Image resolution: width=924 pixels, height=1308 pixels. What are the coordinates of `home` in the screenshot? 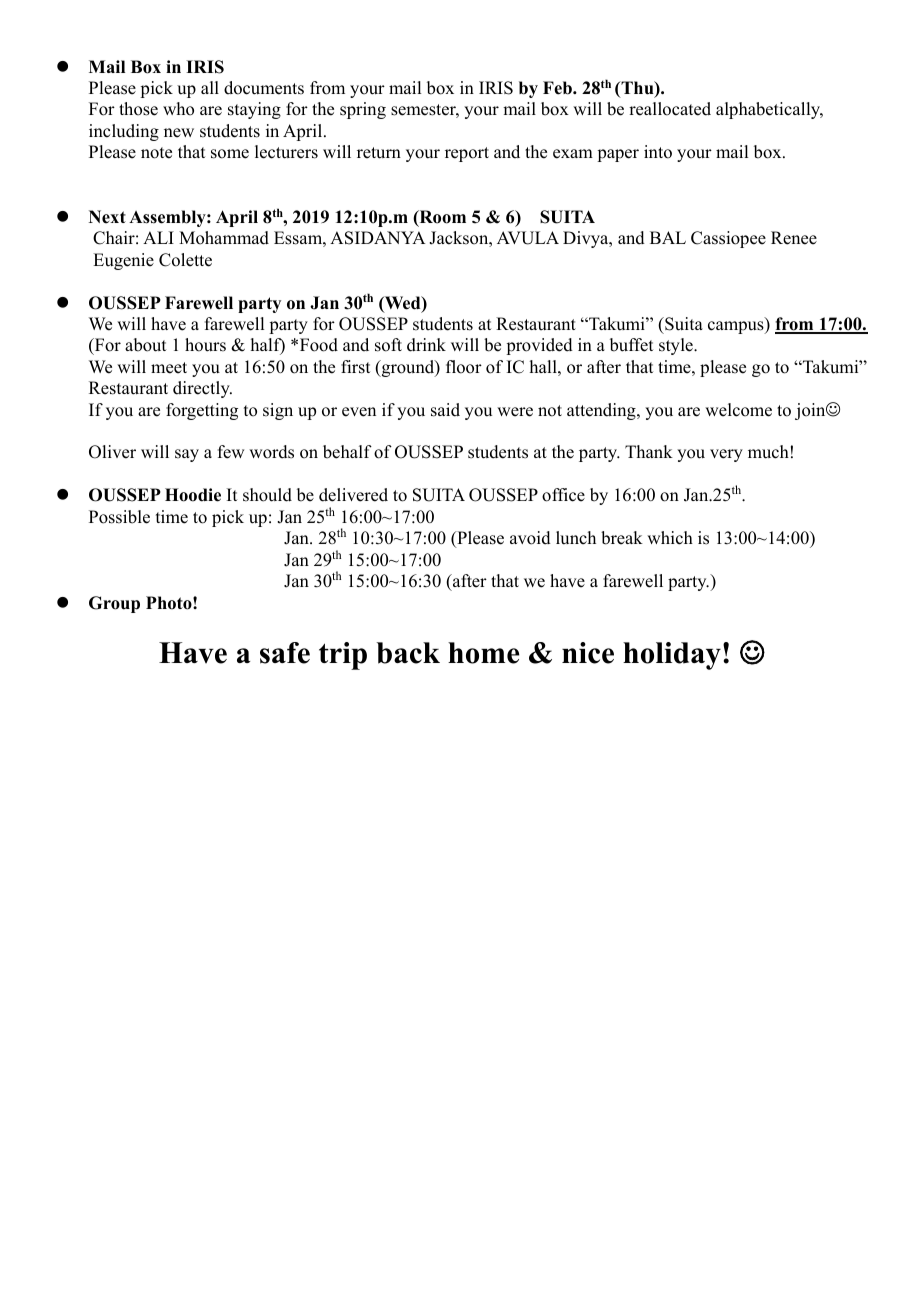 It's located at (484, 653).
